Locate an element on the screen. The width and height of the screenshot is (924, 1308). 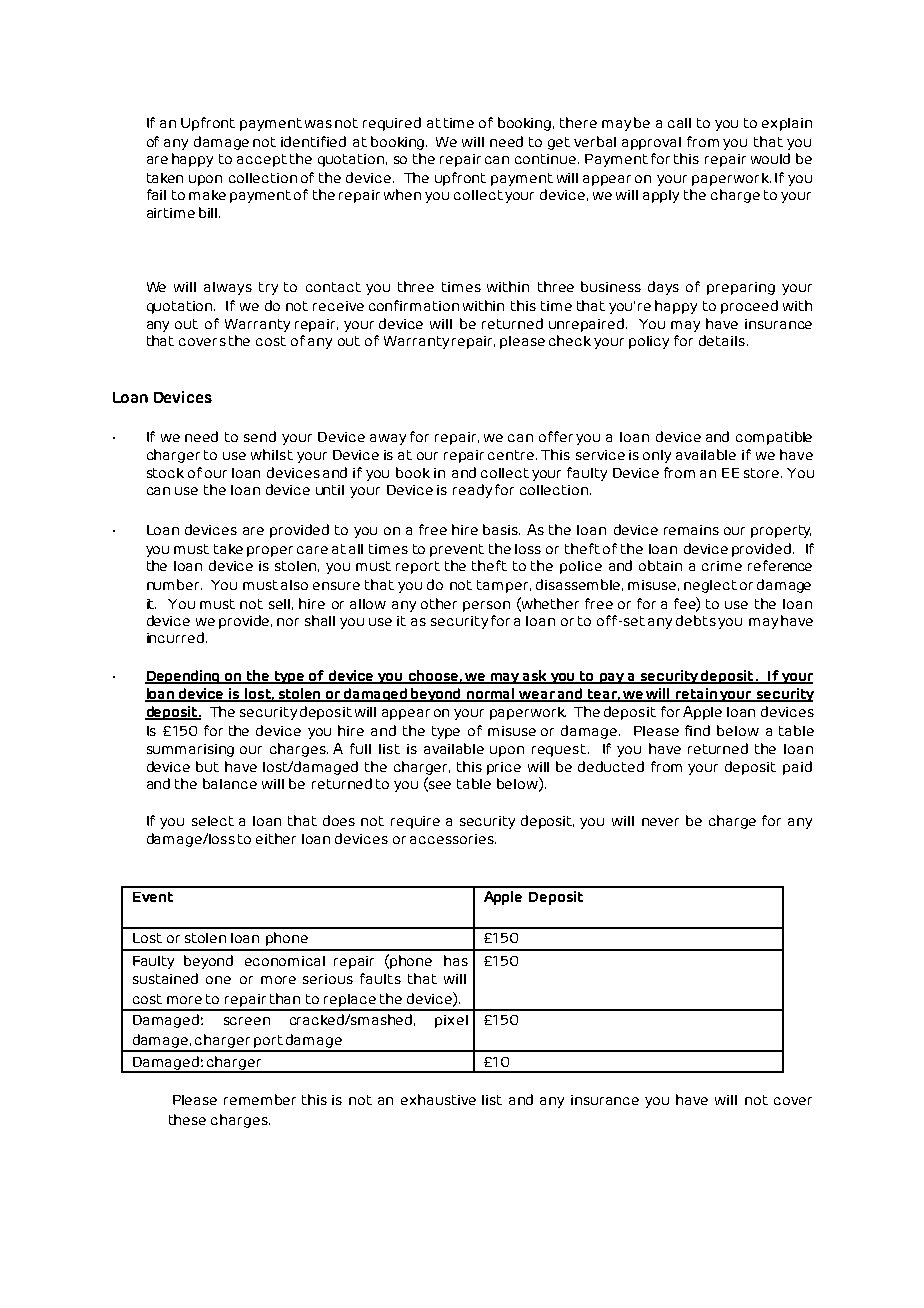
accept is located at coordinates (262, 160).
